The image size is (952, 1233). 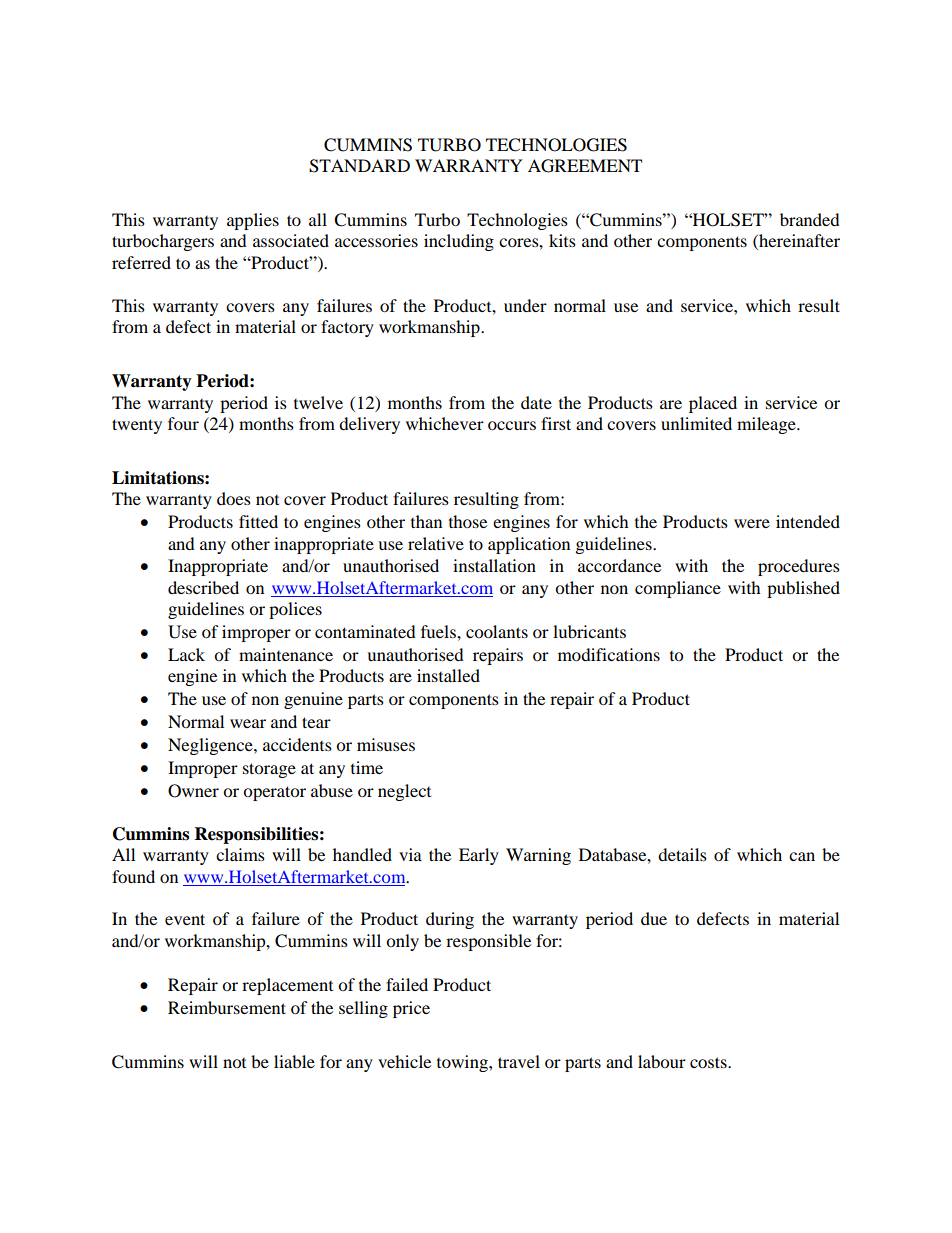 What do you see at coordinates (463, 1063) in the screenshot?
I see `towing` at bounding box center [463, 1063].
